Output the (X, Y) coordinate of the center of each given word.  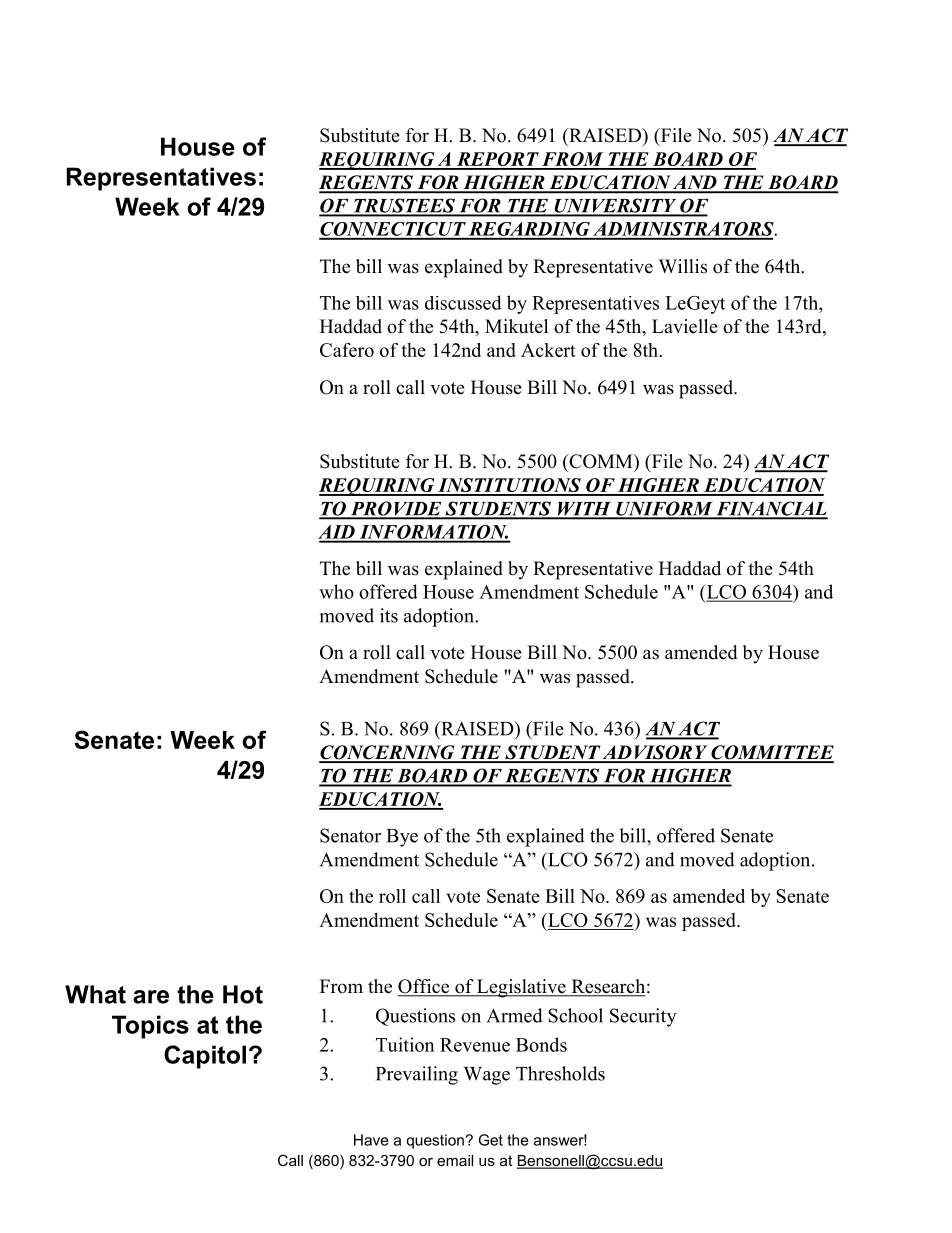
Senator (350, 835)
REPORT (497, 160)
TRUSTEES (404, 206)
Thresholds (560, 1073)
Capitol (205, 1057)
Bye (402, 838)
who (336, 591)
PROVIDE (396, 509)
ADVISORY (655, 753)
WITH (585, 510)
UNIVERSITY (615, 207)
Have (371, 1140)
